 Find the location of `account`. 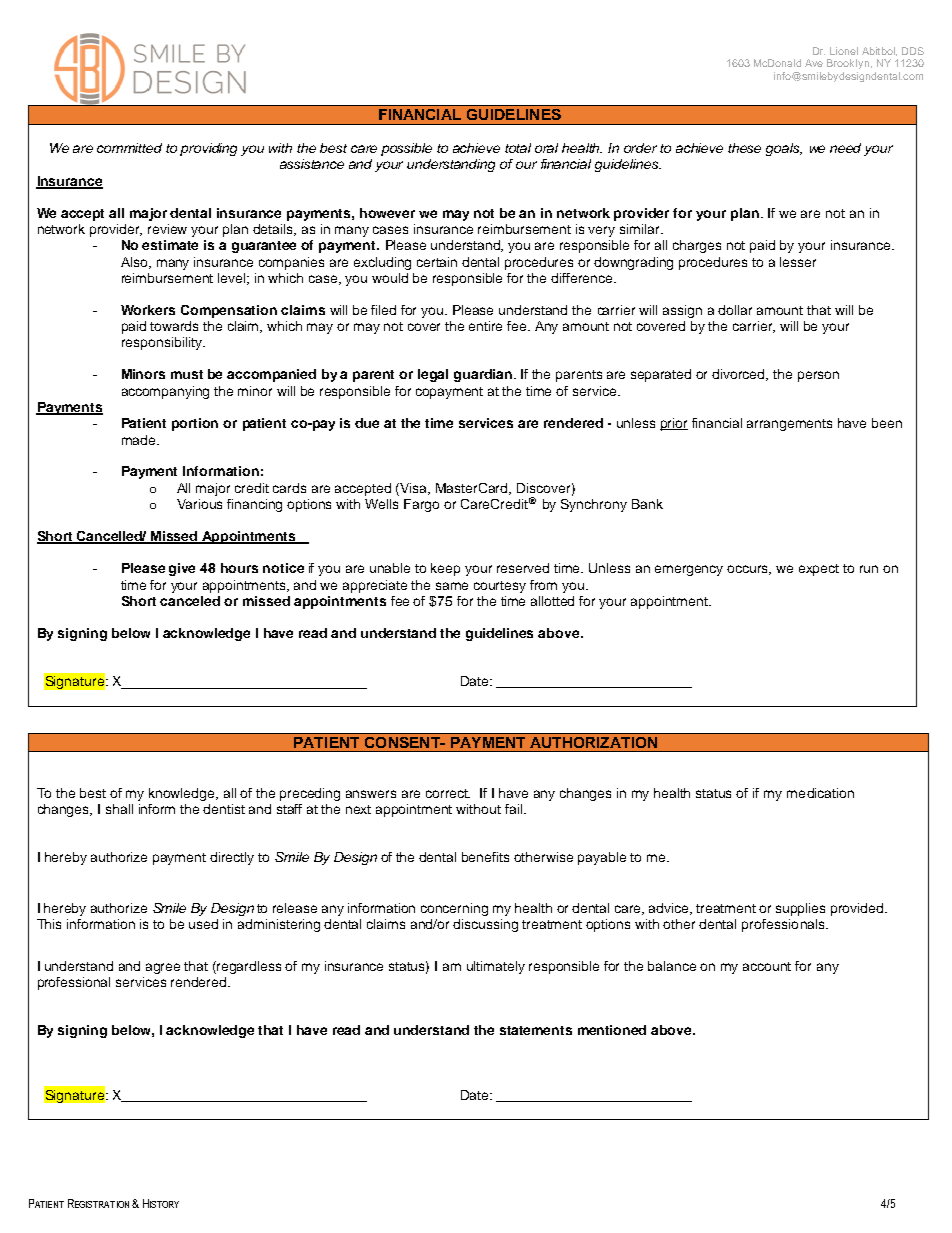

account is located at coordinates (767, 966).
